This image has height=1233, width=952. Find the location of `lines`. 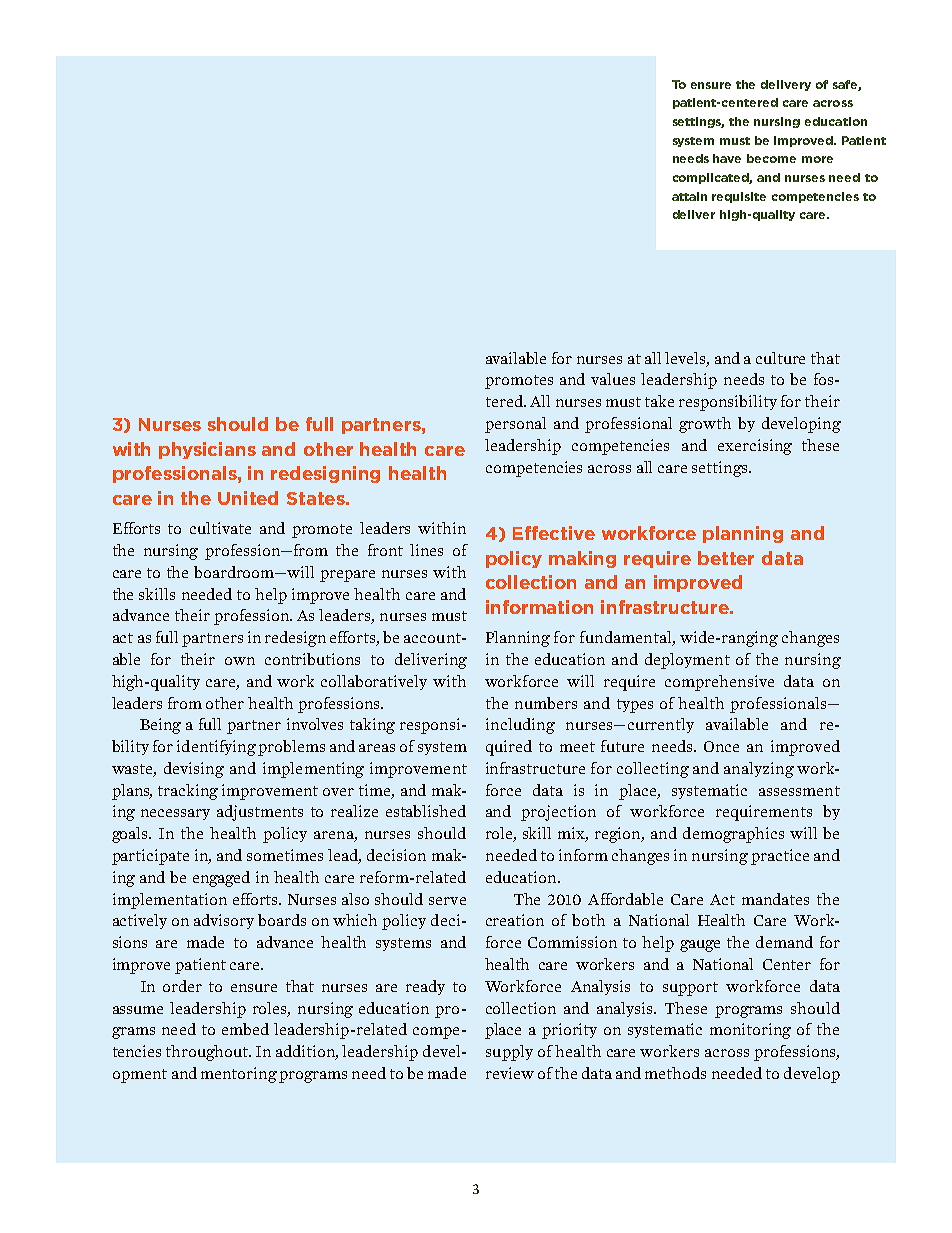

lines is located at coordinates (426, 550).
